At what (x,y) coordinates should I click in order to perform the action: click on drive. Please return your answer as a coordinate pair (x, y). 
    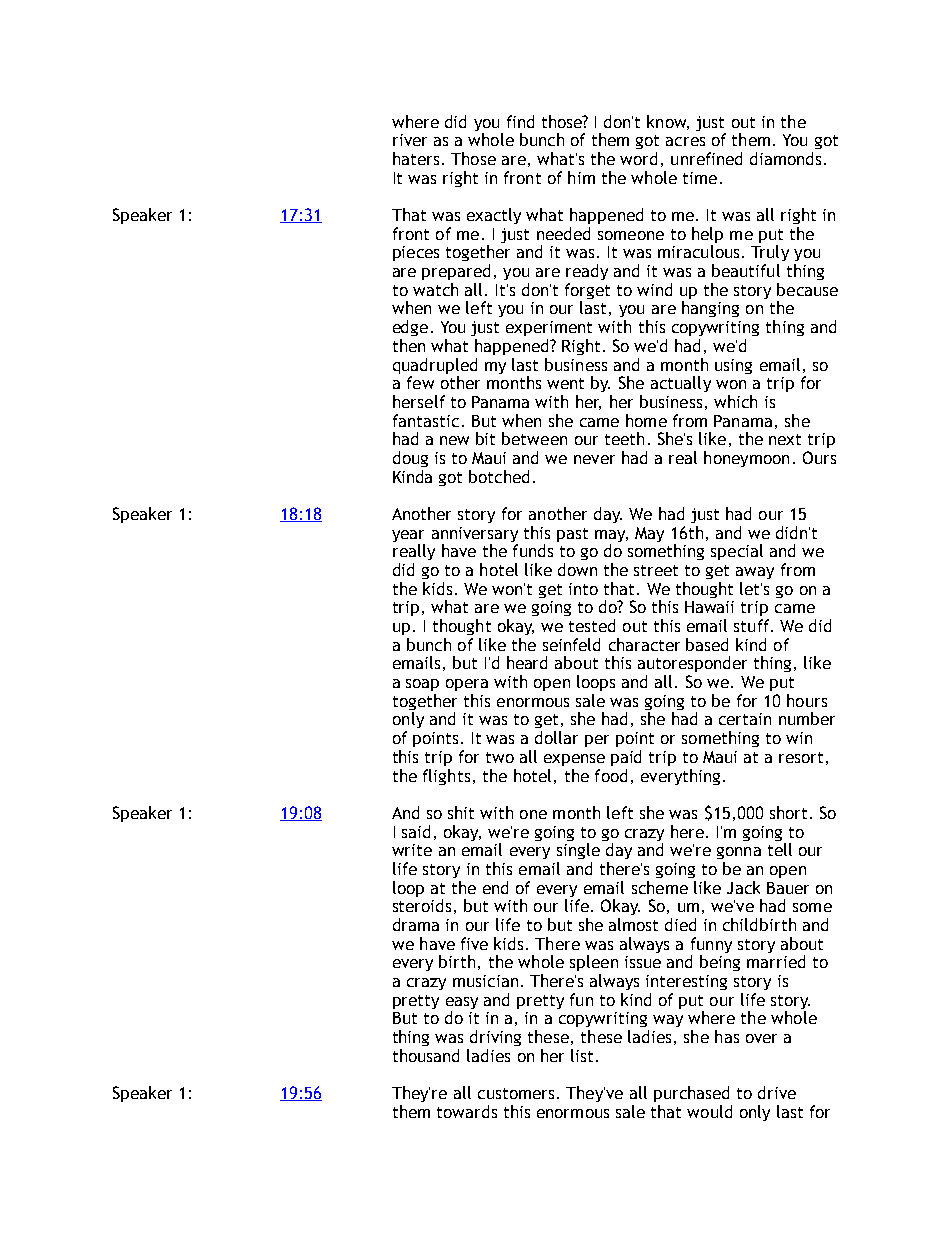
    Looking at the image, I should click on (777, 1092).
